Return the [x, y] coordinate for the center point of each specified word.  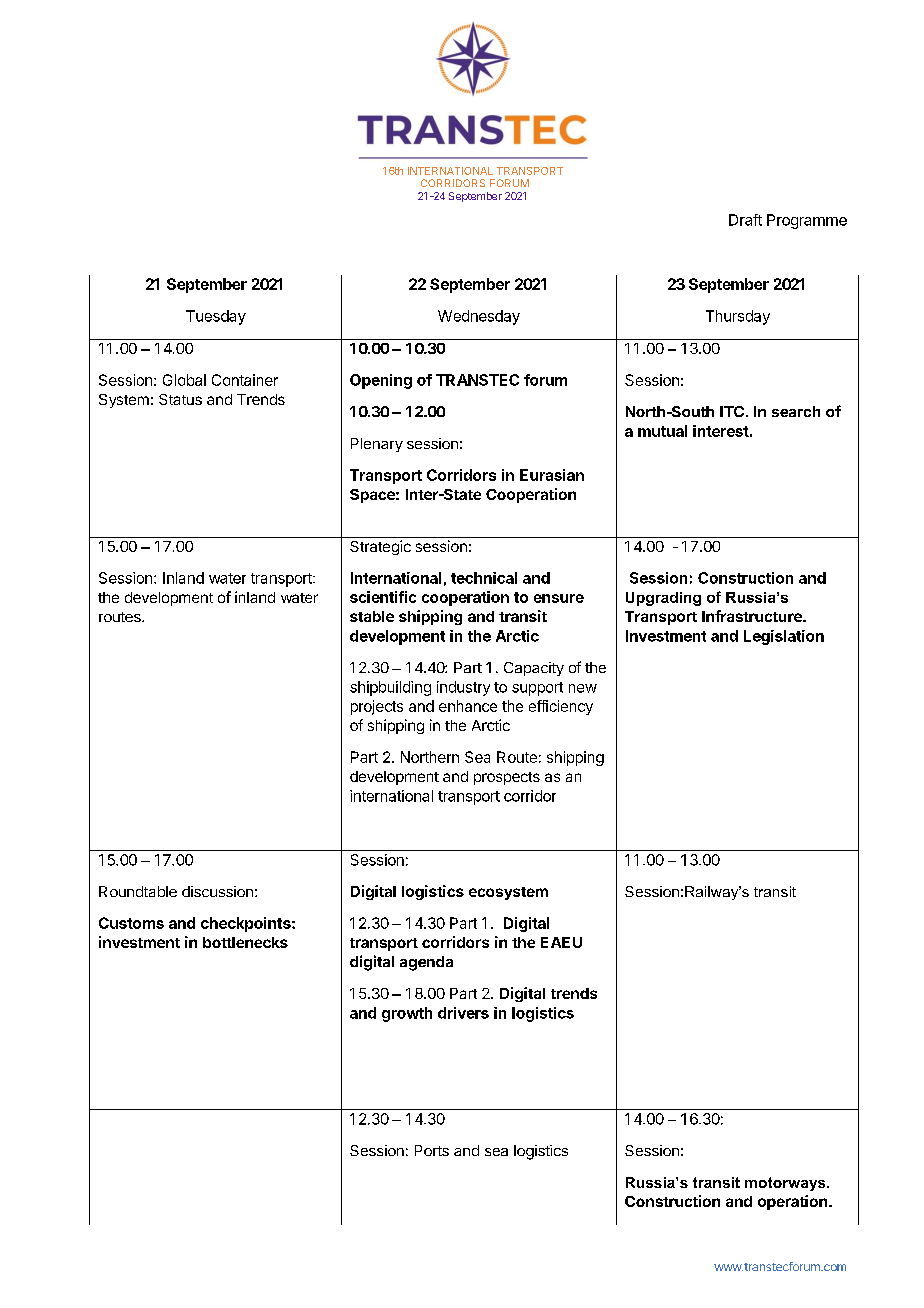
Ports [432, 1150]
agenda [426, 963]
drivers [463, 1013]
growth [407, 1014]
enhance [468, 706]
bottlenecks [245, 942]
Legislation [784, 637]
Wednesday [479, 317]
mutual [662, 431]
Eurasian [552, 475]
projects [377, 707]
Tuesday [216, 317]
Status [180, 399]
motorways [786, 1184]
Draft [745, 220]
